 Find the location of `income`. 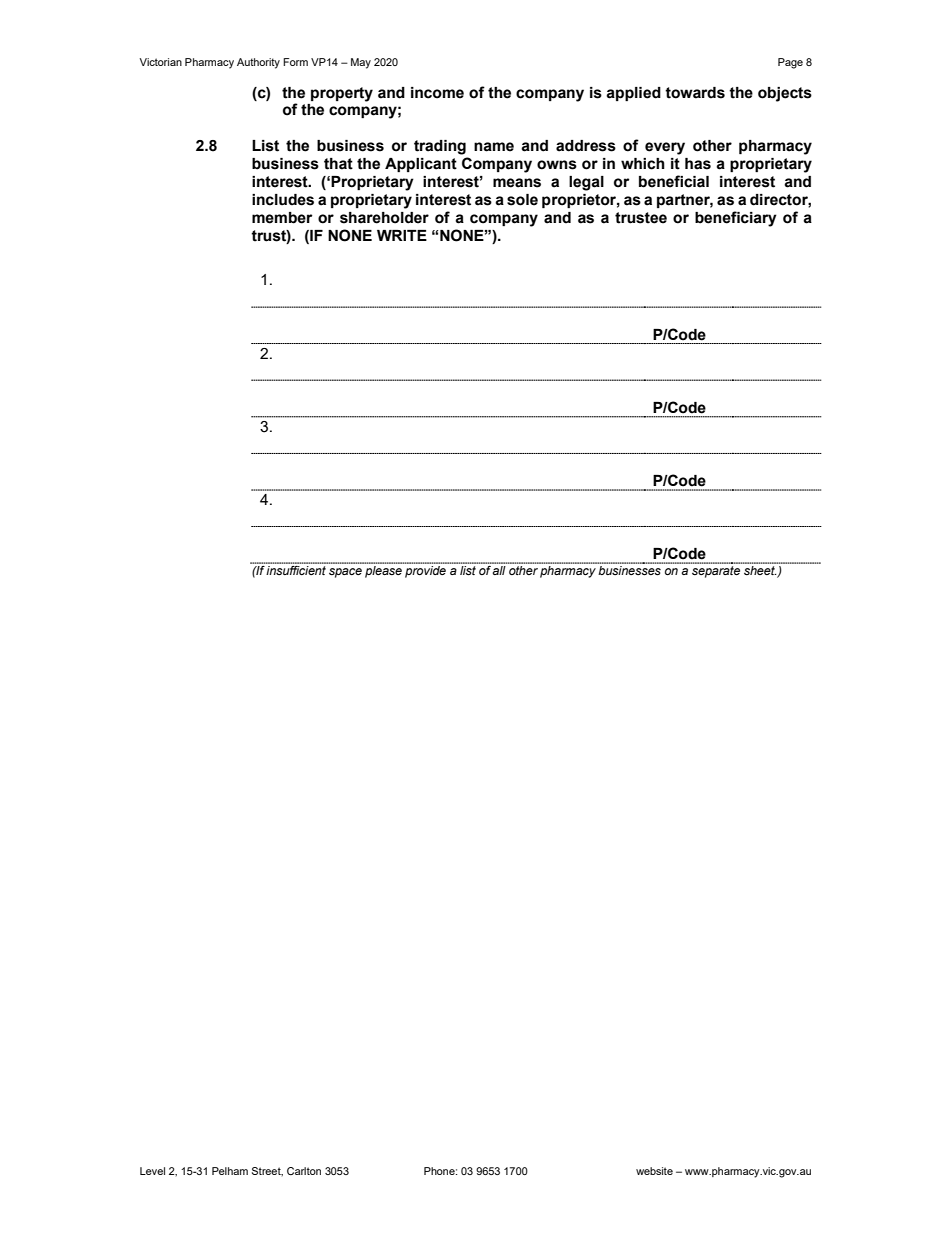

income is located at coordinates (437, 93).
